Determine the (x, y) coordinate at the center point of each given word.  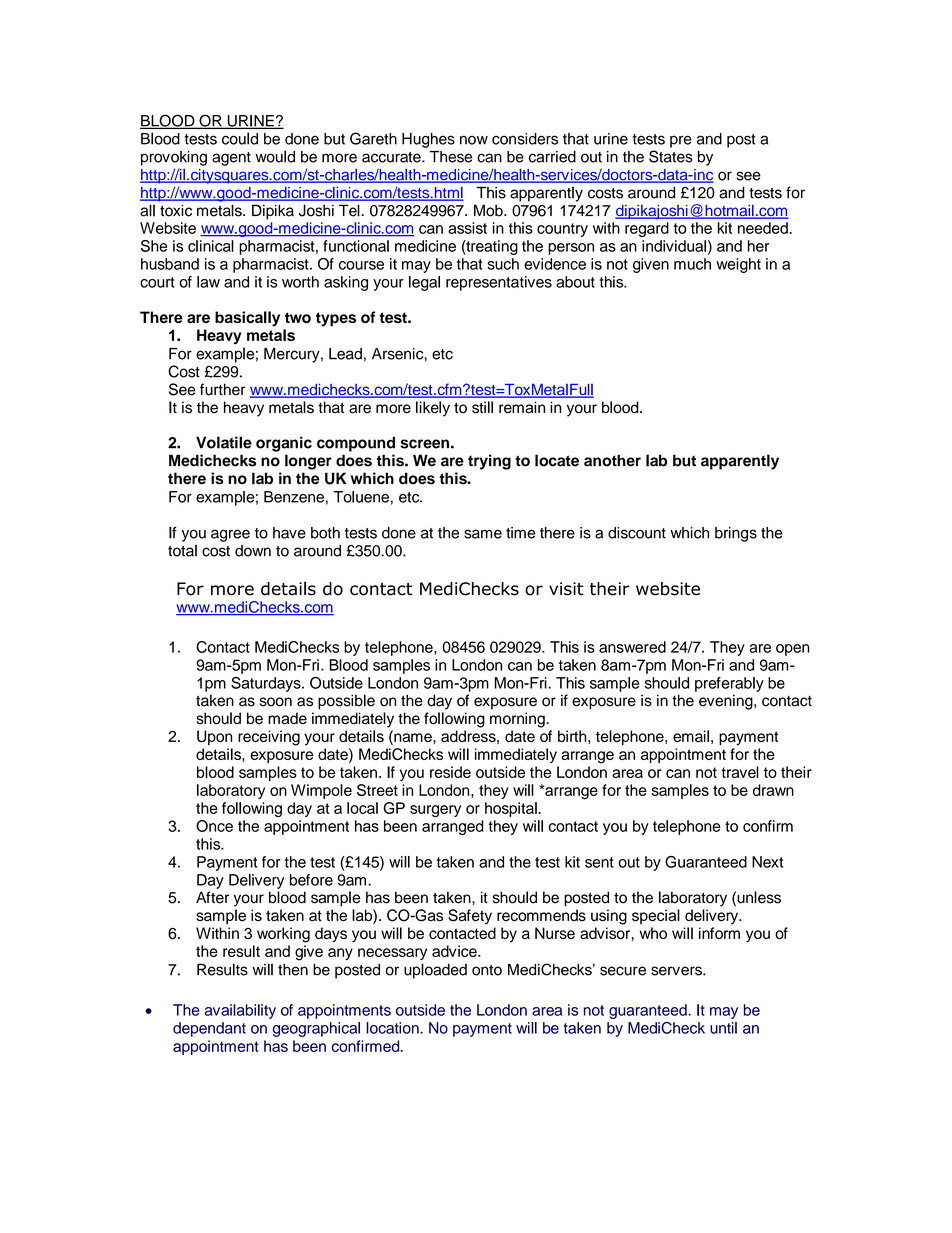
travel (740, 772)
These (451, 157)
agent (231, 159)
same (483, 534)
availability (240, 1011)
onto (487, 970)
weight (738, 265)
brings (736, 534)
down (253, 551)
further (222, 389)
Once (214, 826)
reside (450, 772)
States (671, 156)
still (482, 407)
